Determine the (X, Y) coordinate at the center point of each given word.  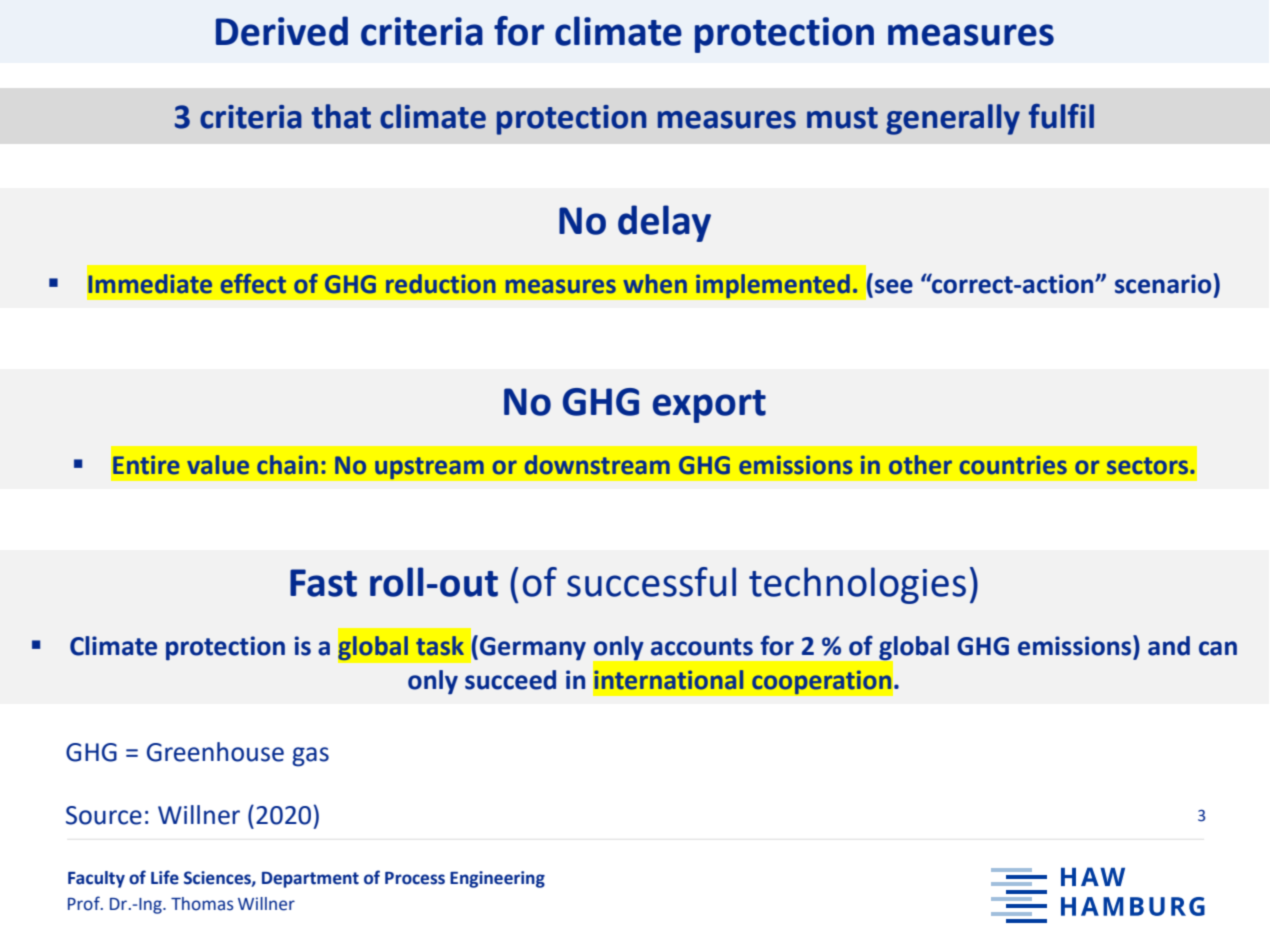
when (655, 284)
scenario (1163, 284)
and (1169, 646)
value (218, 465)
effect (253, 284)
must (842, 118)
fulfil (1061, 116)
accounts (702, 647)
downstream (597, 465)
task (440, 646)
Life (165, 877)
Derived (282, 31)
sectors (1149, 466)
